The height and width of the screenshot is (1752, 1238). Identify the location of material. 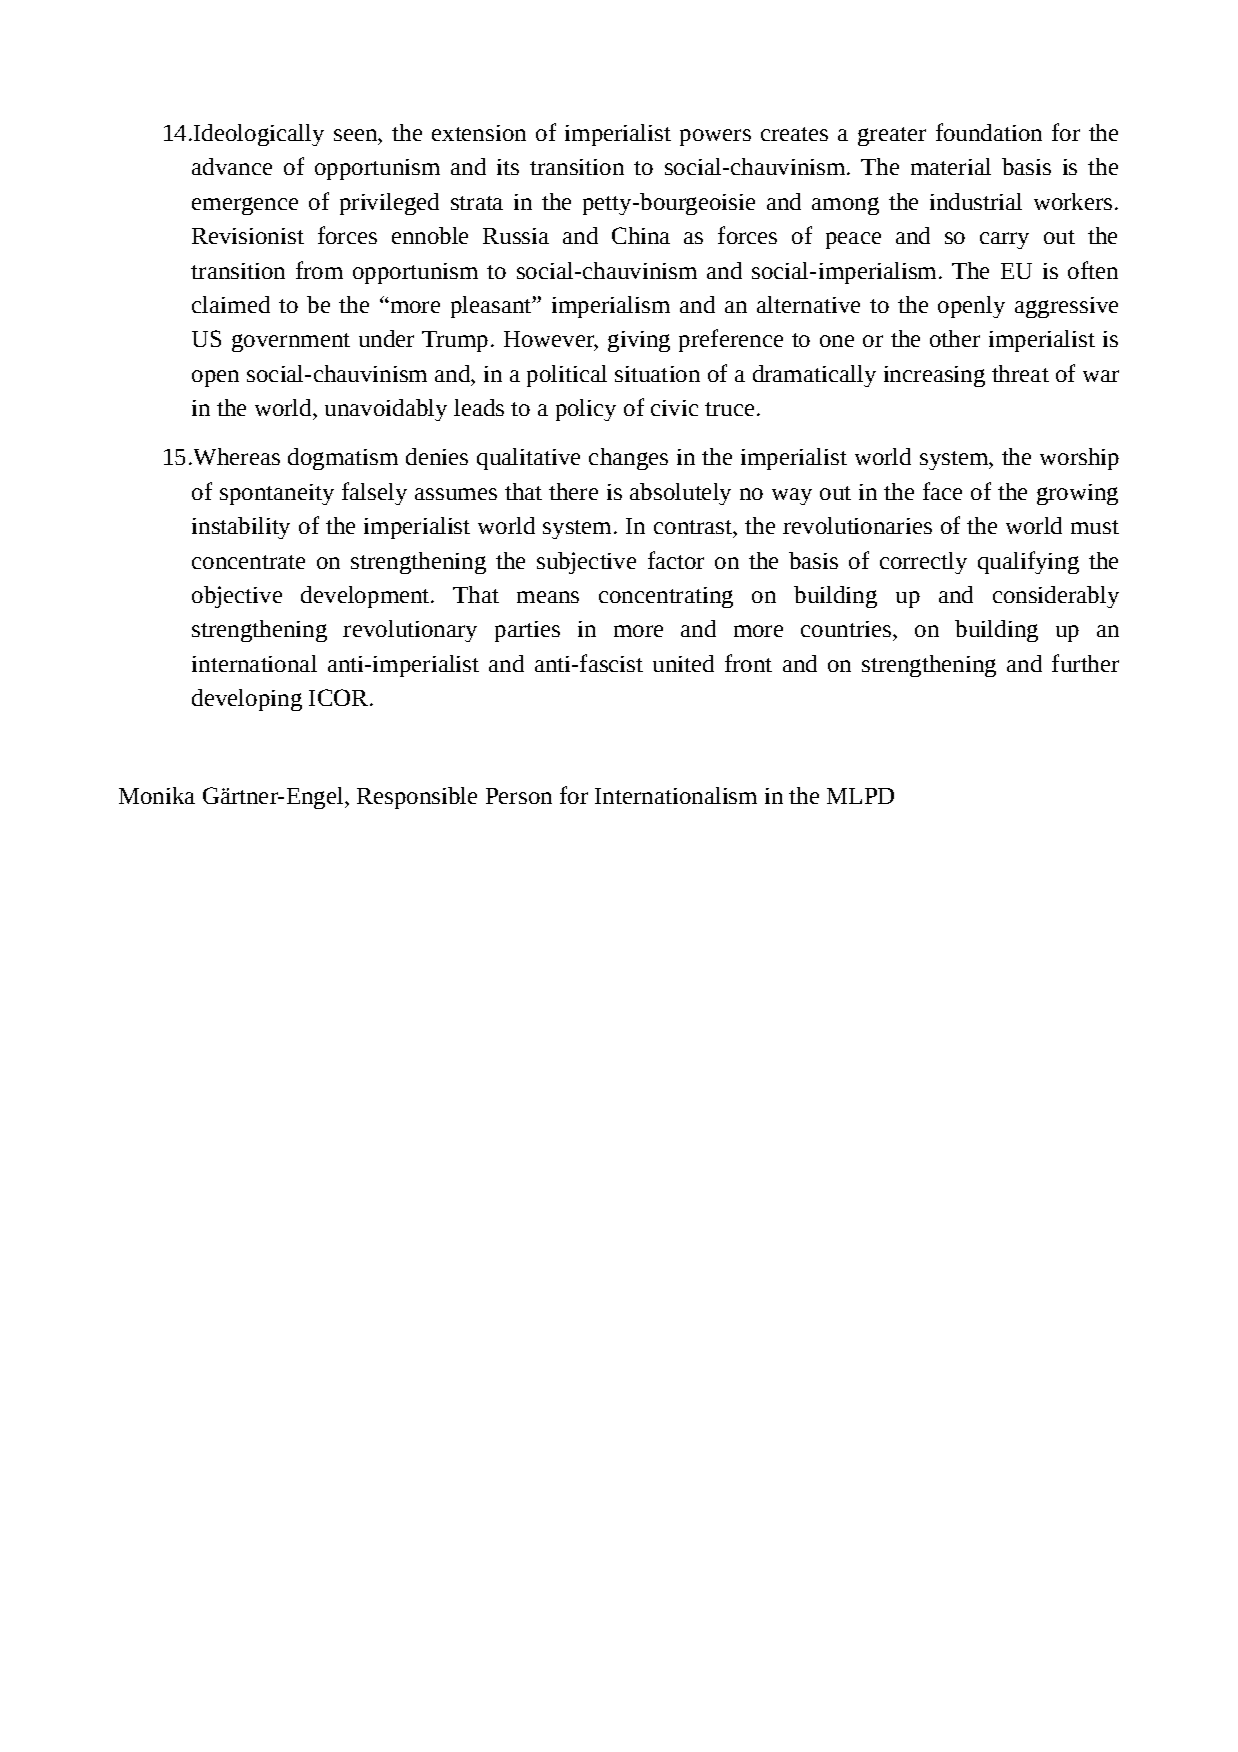
(951, 166).
